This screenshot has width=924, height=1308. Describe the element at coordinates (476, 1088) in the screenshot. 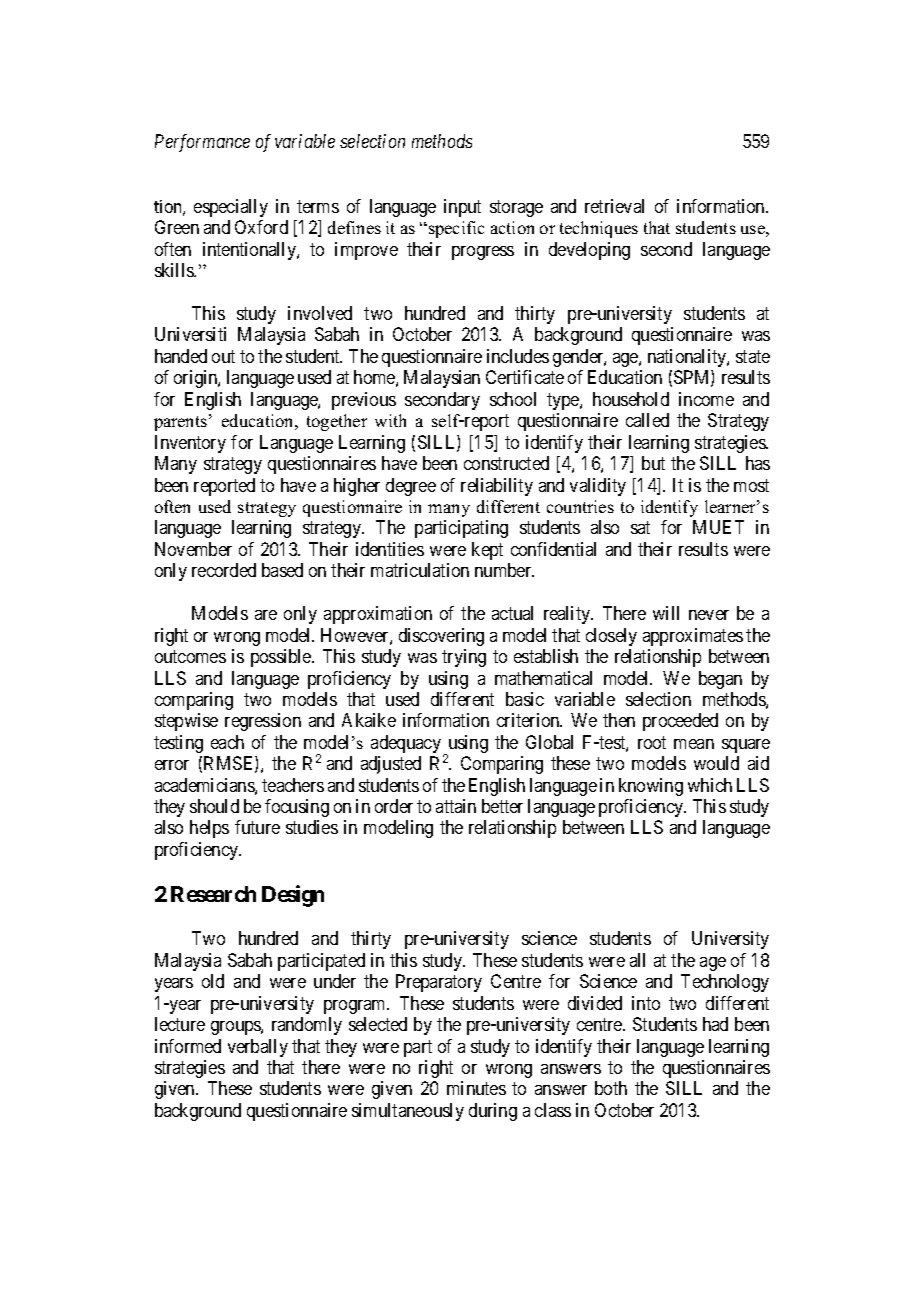

I see `minutes` at that location.
